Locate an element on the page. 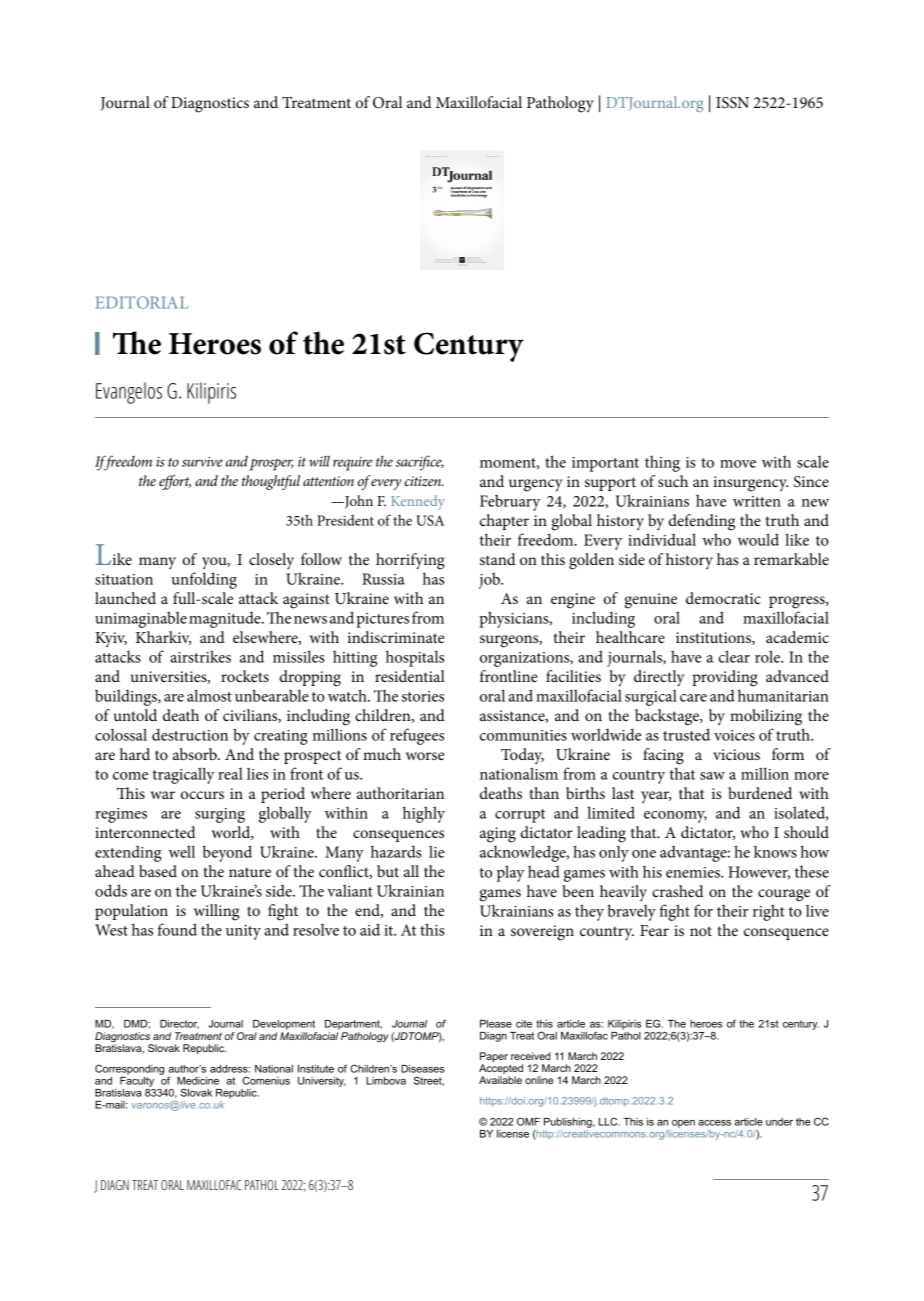 This document has width=924, height=1301. ISSN is located at coordinates (732, 103).
